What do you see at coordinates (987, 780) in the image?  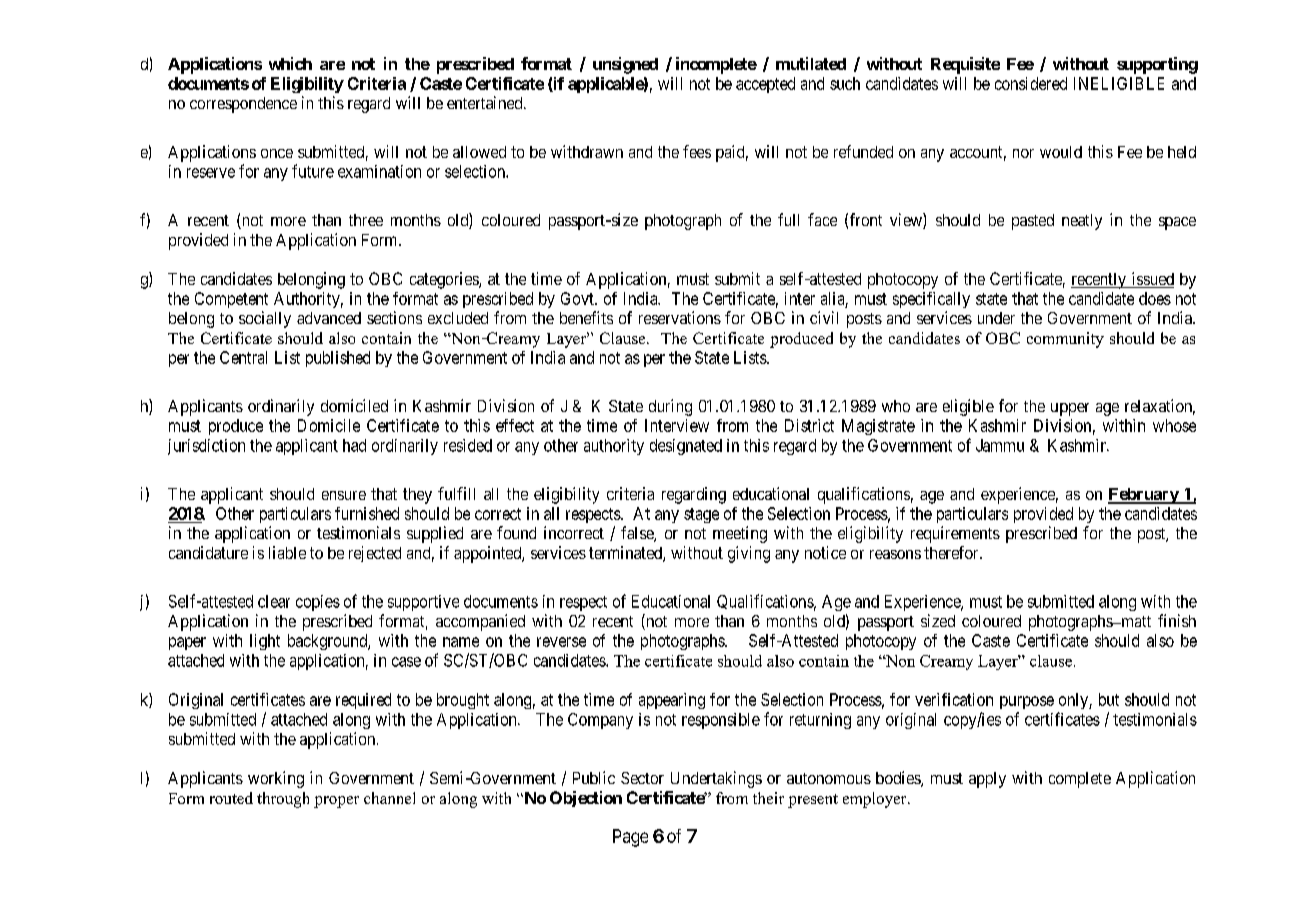 I see `apply` at bounding box center [987, 780].
